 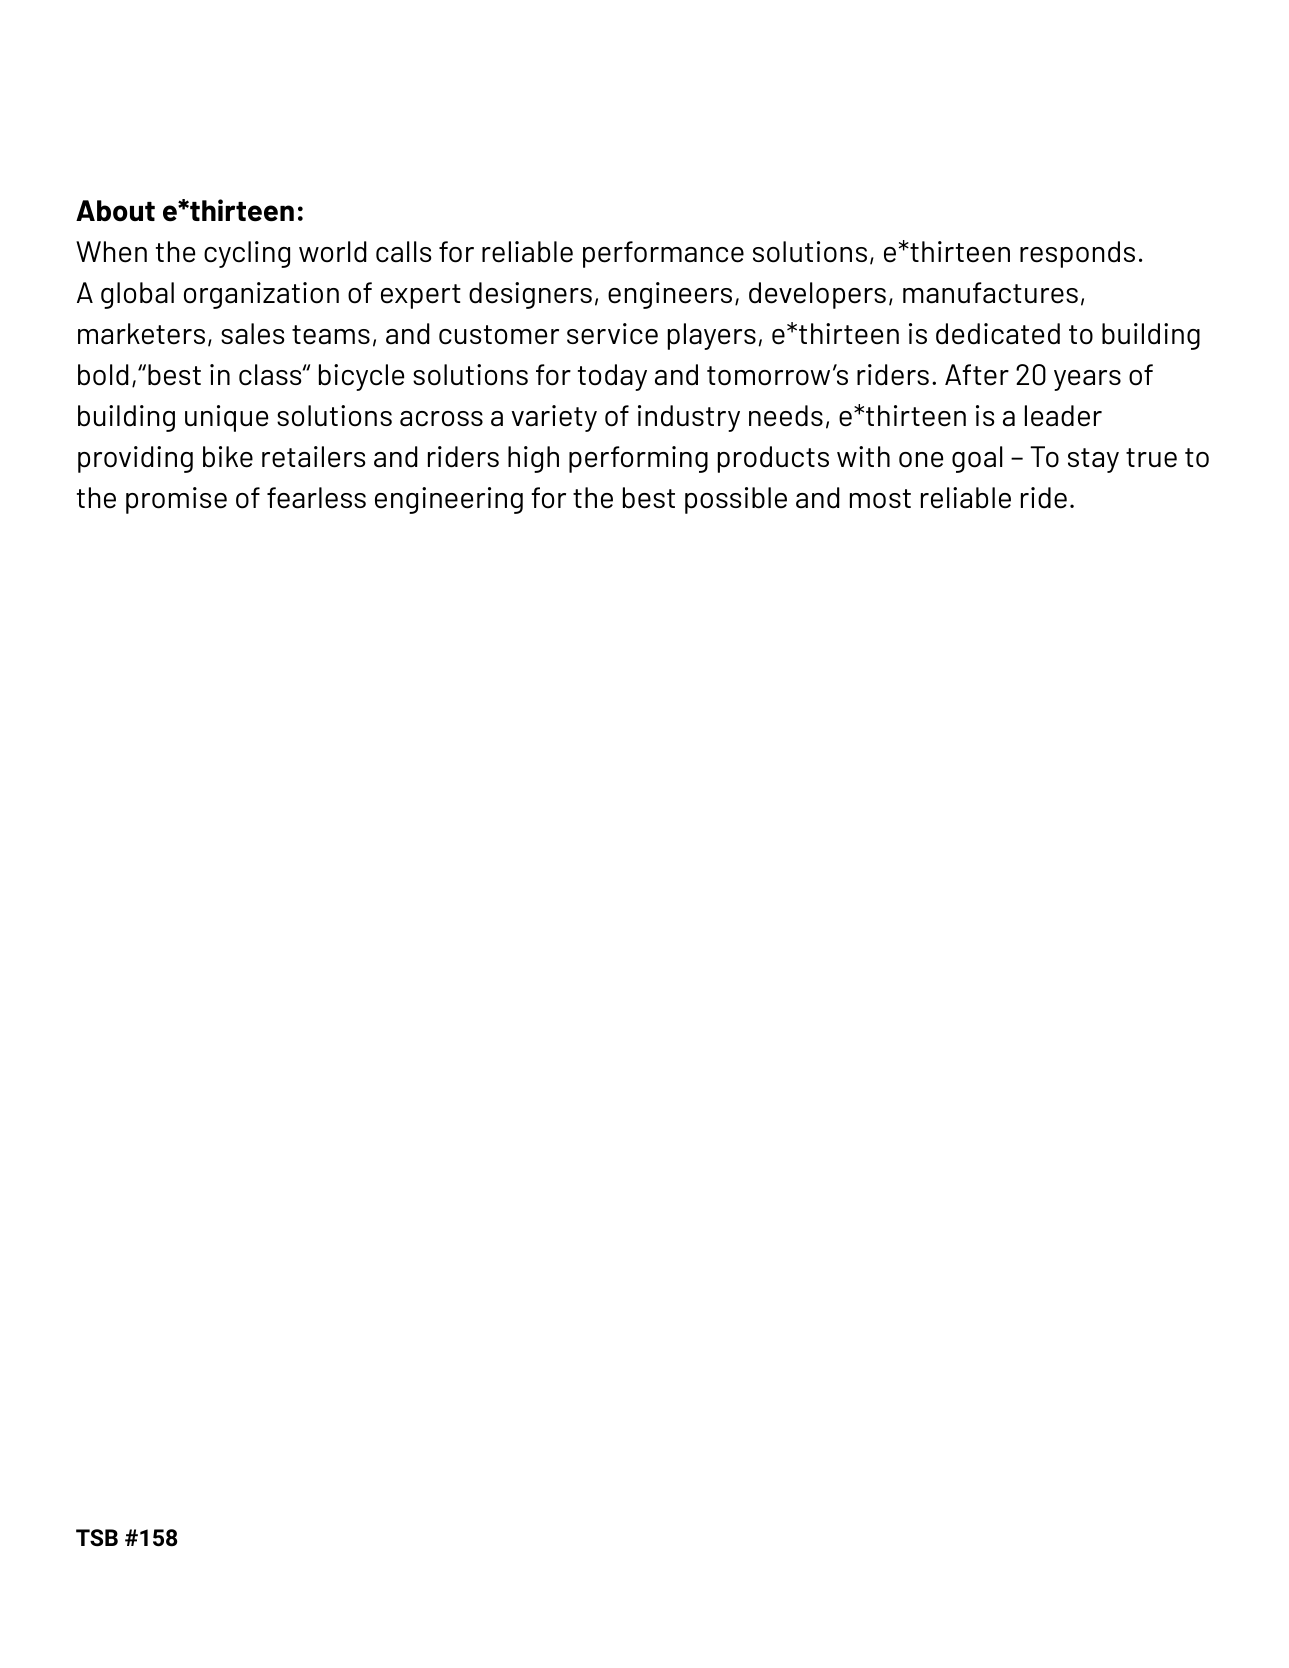 I want to click on About, so click(x=115, y=211).
